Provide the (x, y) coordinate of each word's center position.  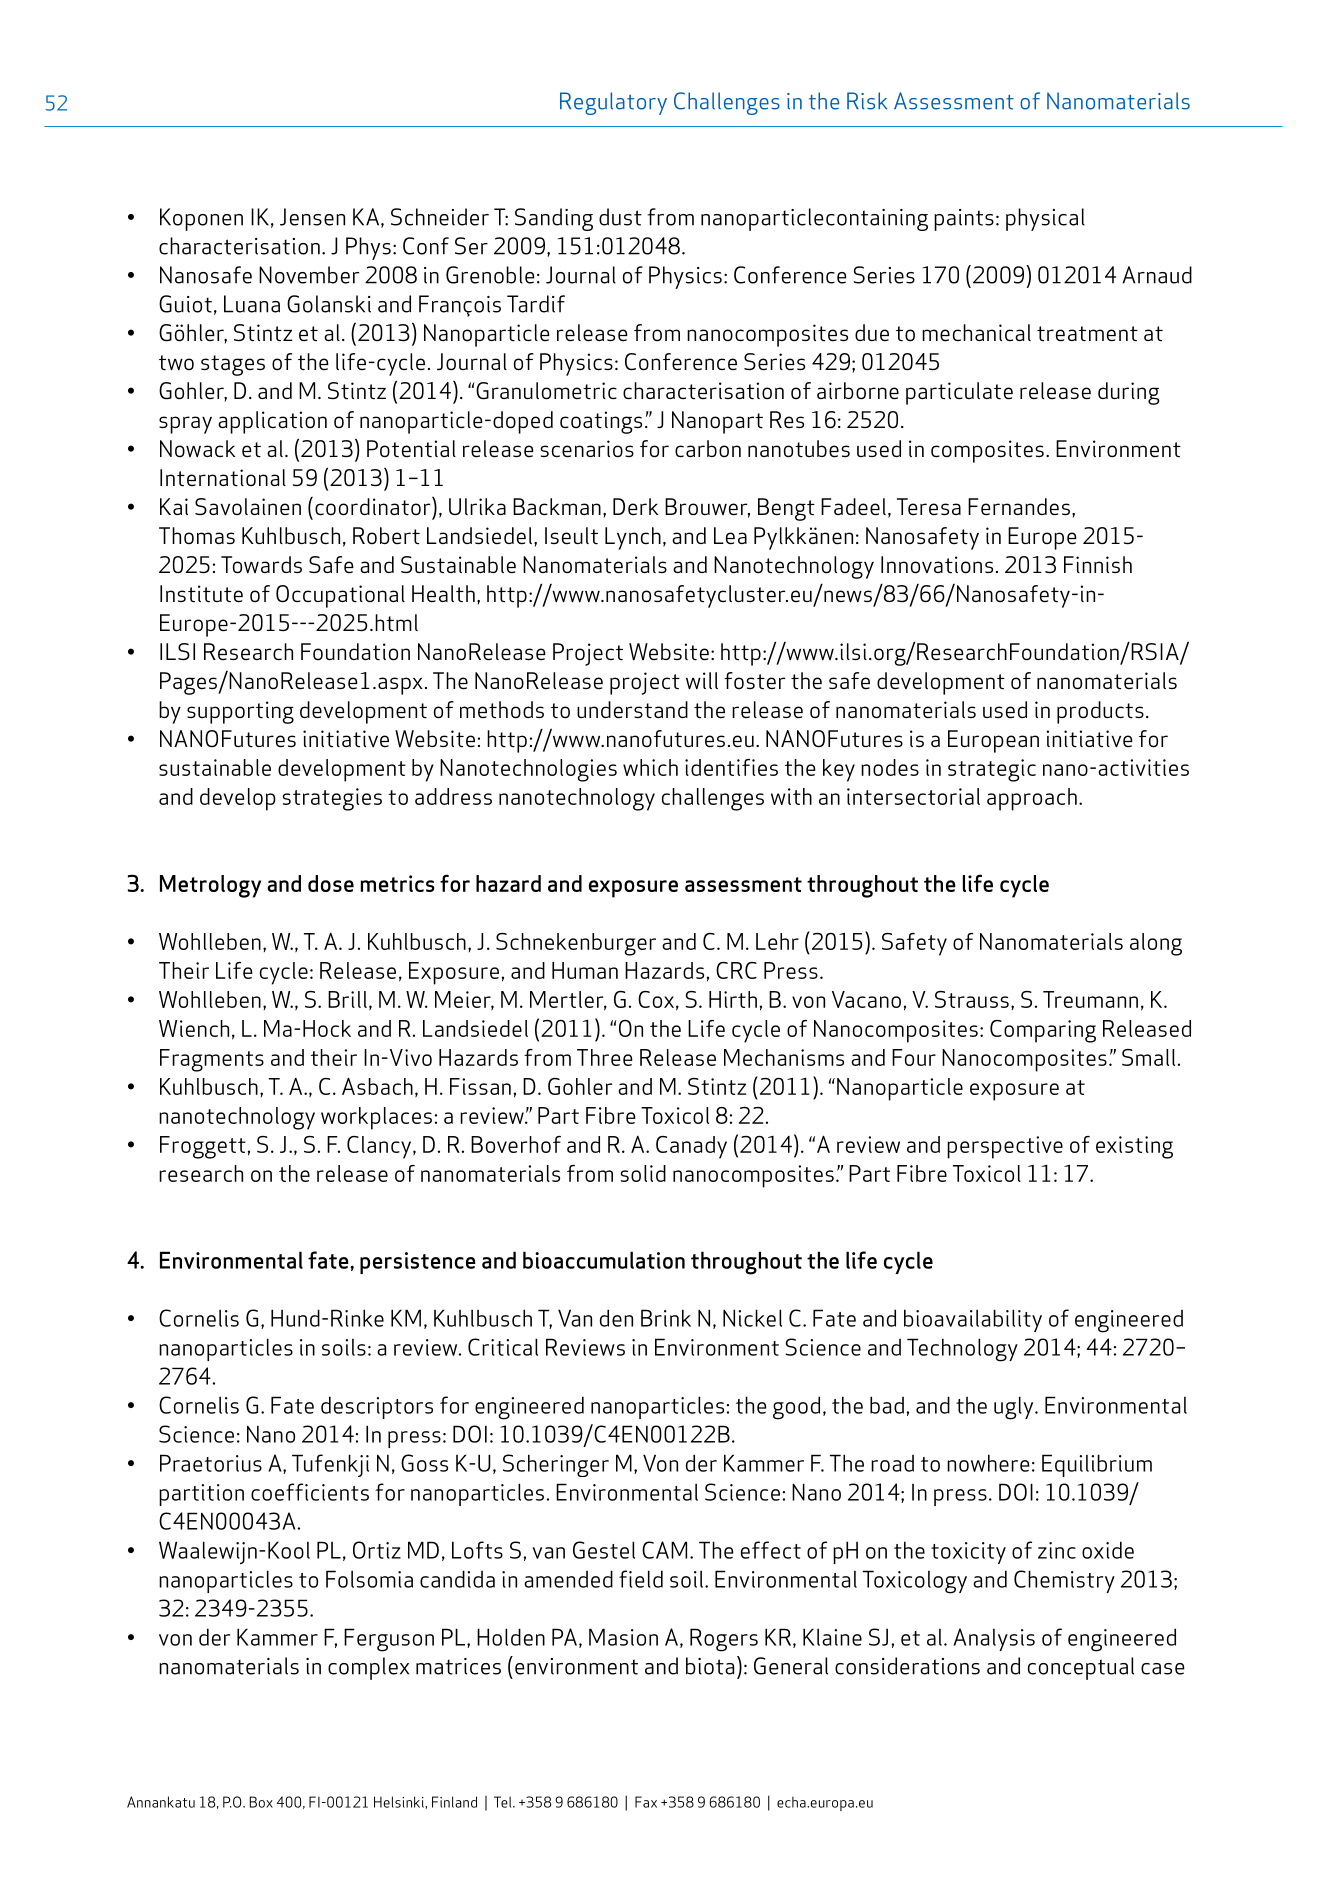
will (702, 681)
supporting (240, 712)
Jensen (312, 217)
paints (964, 220)
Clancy (380, 1147)
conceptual (1081, 1668)
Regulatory (613, 103)
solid (643, 1173)
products (1100, 712)
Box (261, 1802)
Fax (646, 1802)
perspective (1005, 1147)
